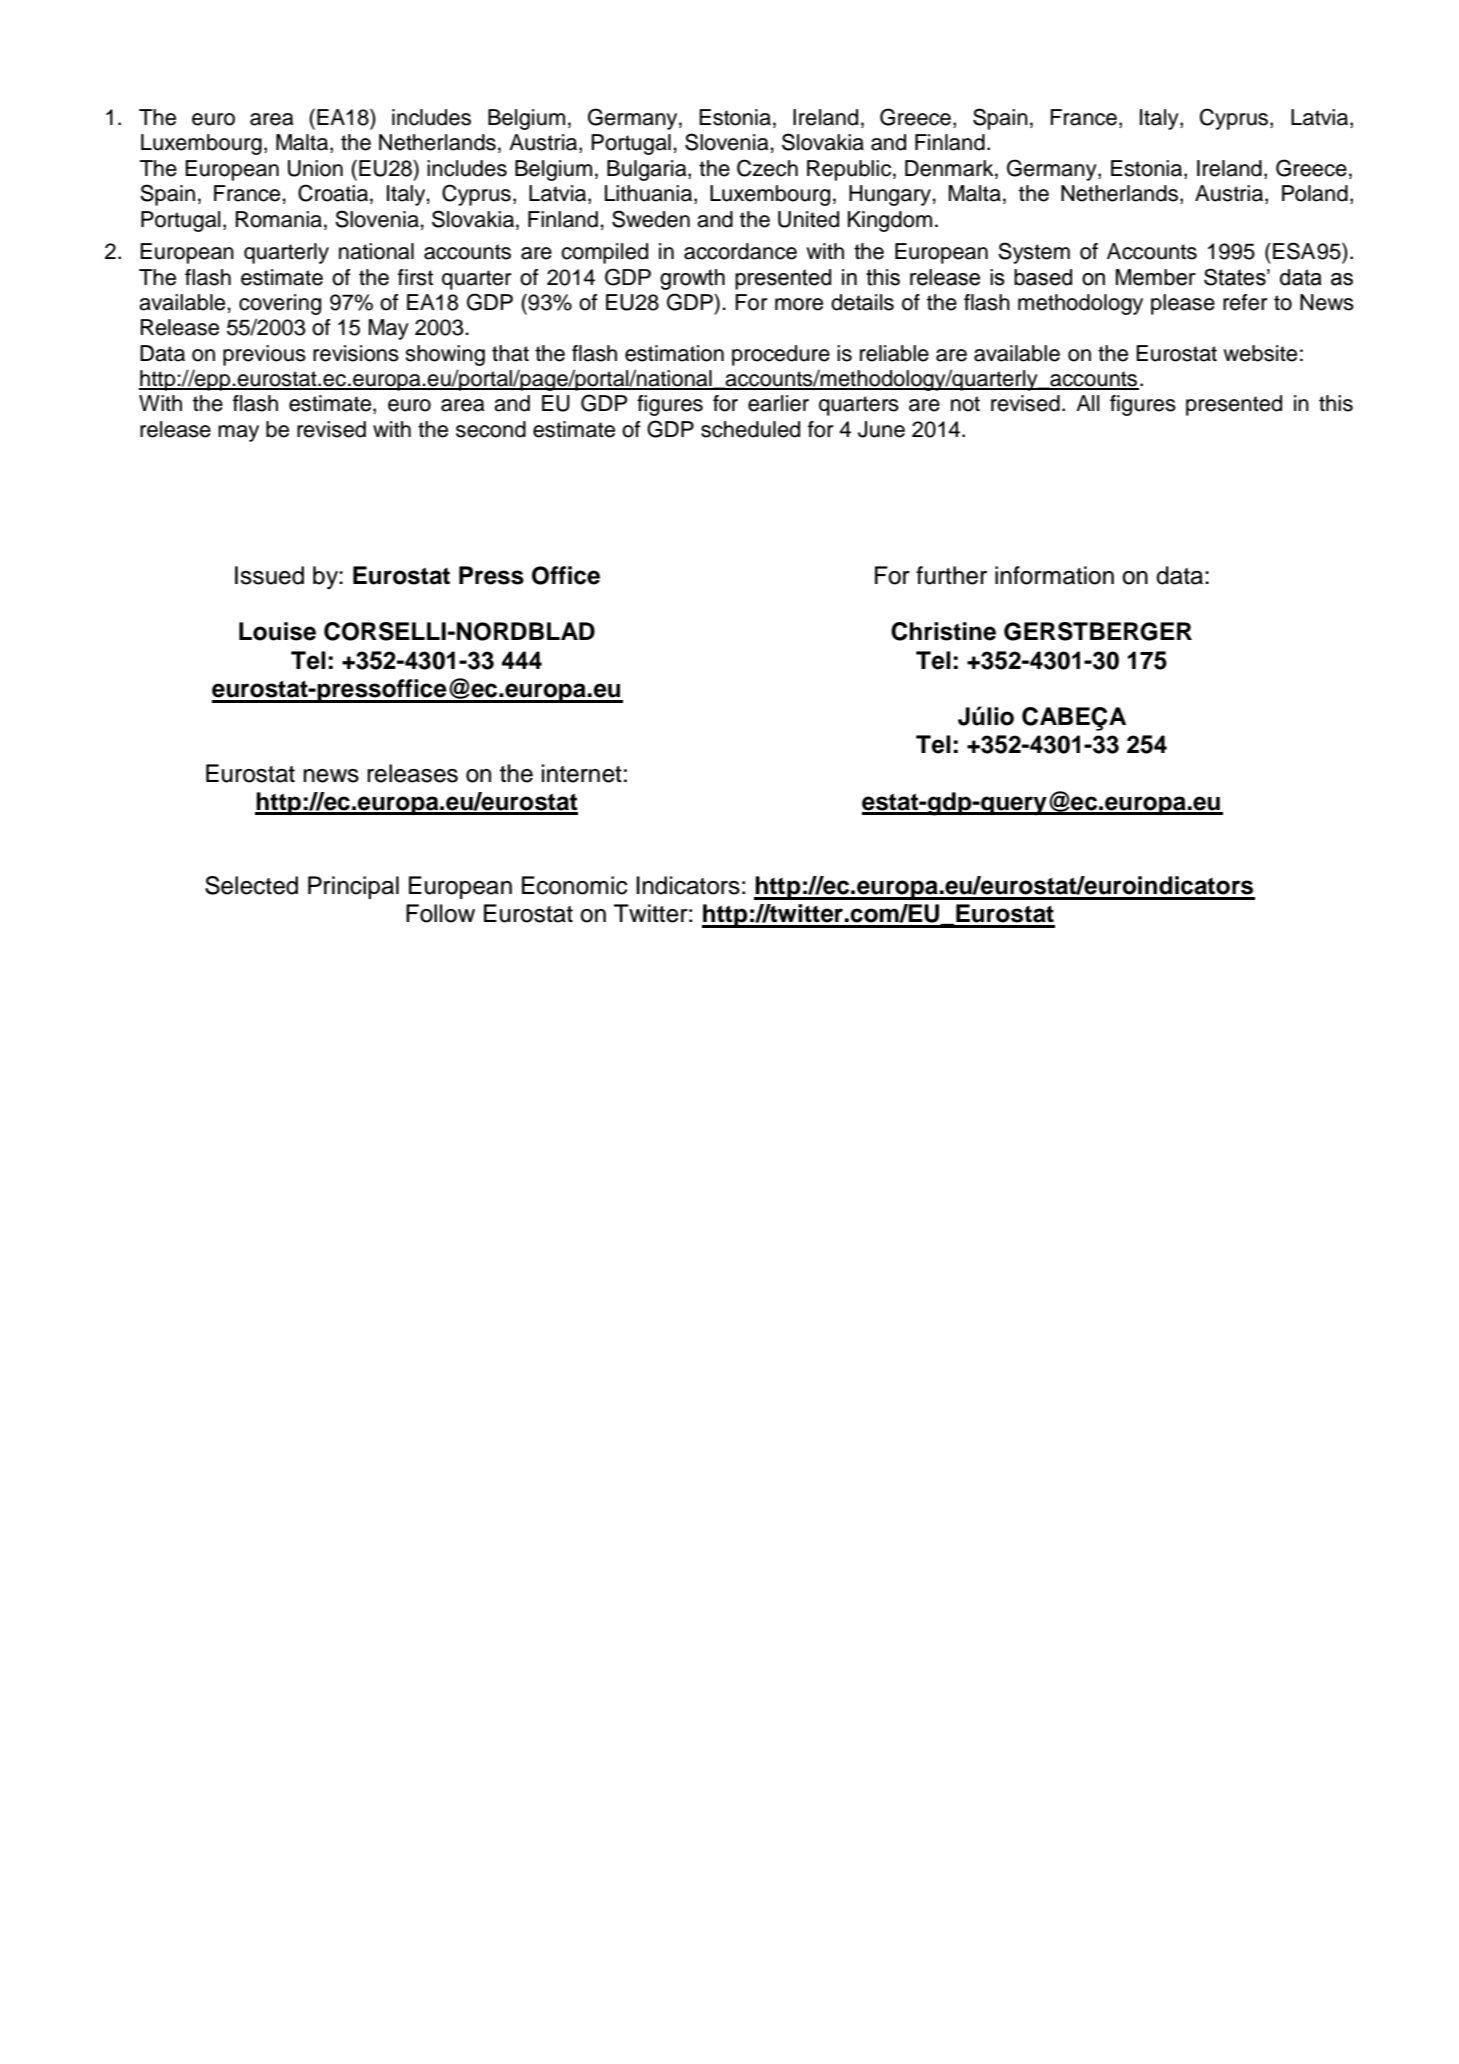 The width and height of the screenshot is (1459, 2064). Describe the element at coordinates (1054, 575) in the screenshot. I see `information` at that location.
